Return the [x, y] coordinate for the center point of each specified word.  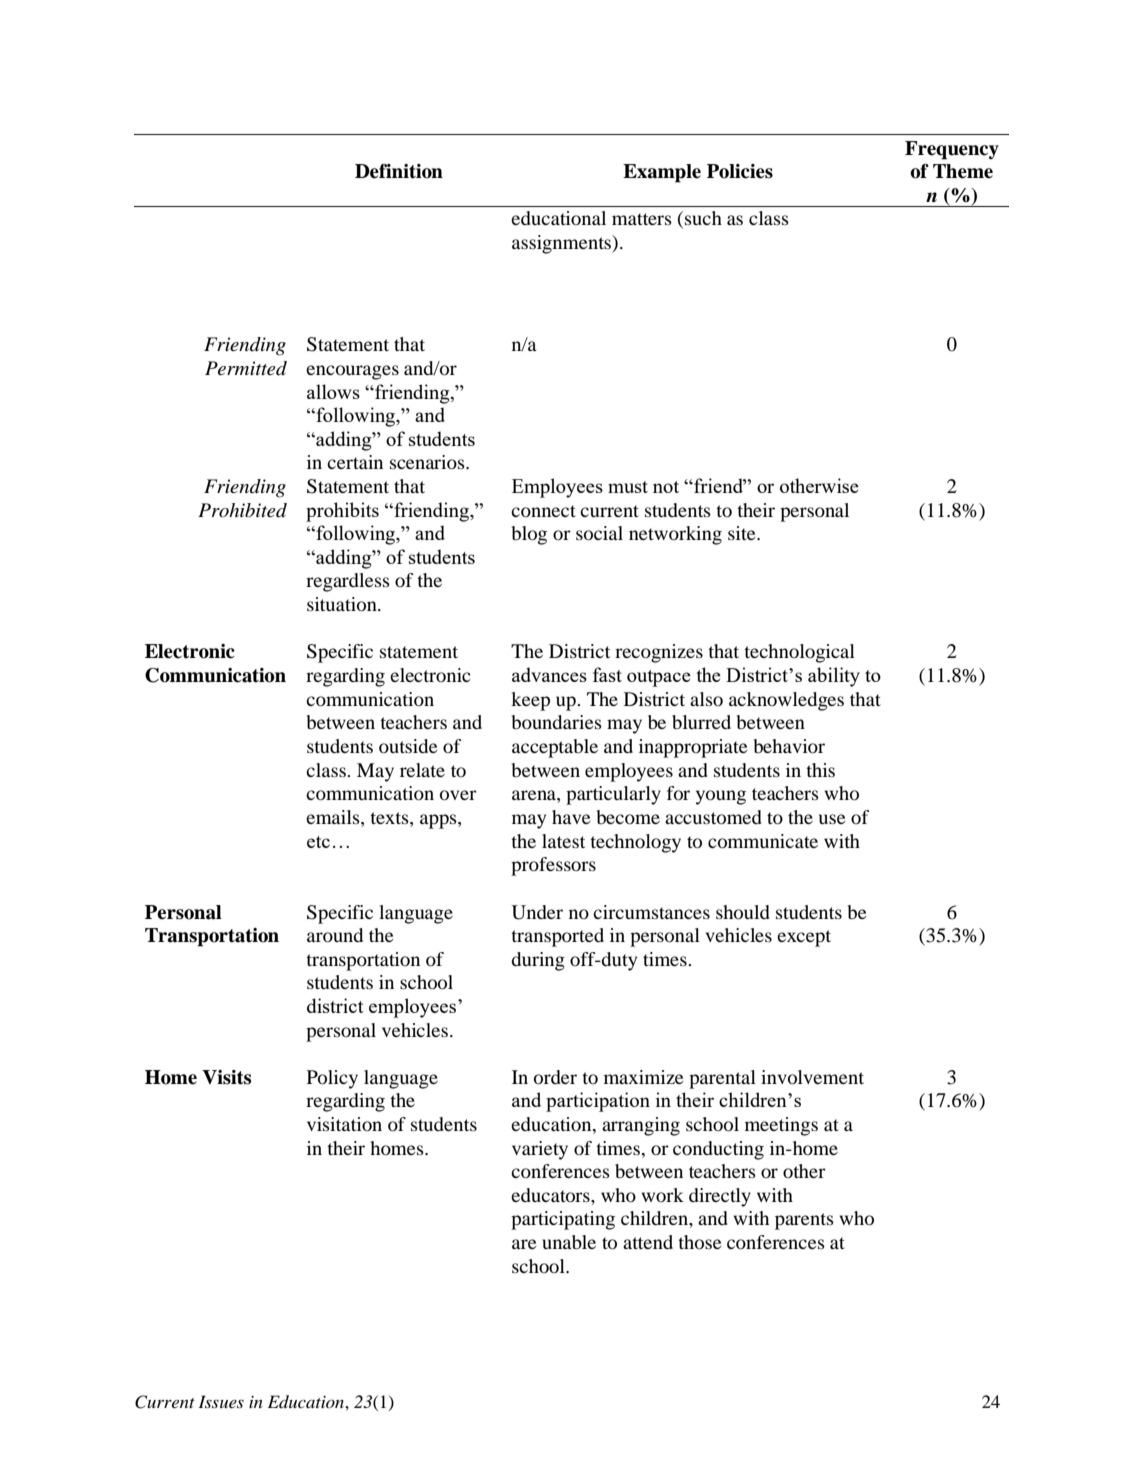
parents [804, 1221]
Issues [221, 1401]
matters [642, 219]
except [804, 938]
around [335, 935]
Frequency [952, 150]
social [599, 533]
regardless [348, 582]
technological [799, 653]
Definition [399, 171]
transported [557, 937]
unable [569, 1242]
